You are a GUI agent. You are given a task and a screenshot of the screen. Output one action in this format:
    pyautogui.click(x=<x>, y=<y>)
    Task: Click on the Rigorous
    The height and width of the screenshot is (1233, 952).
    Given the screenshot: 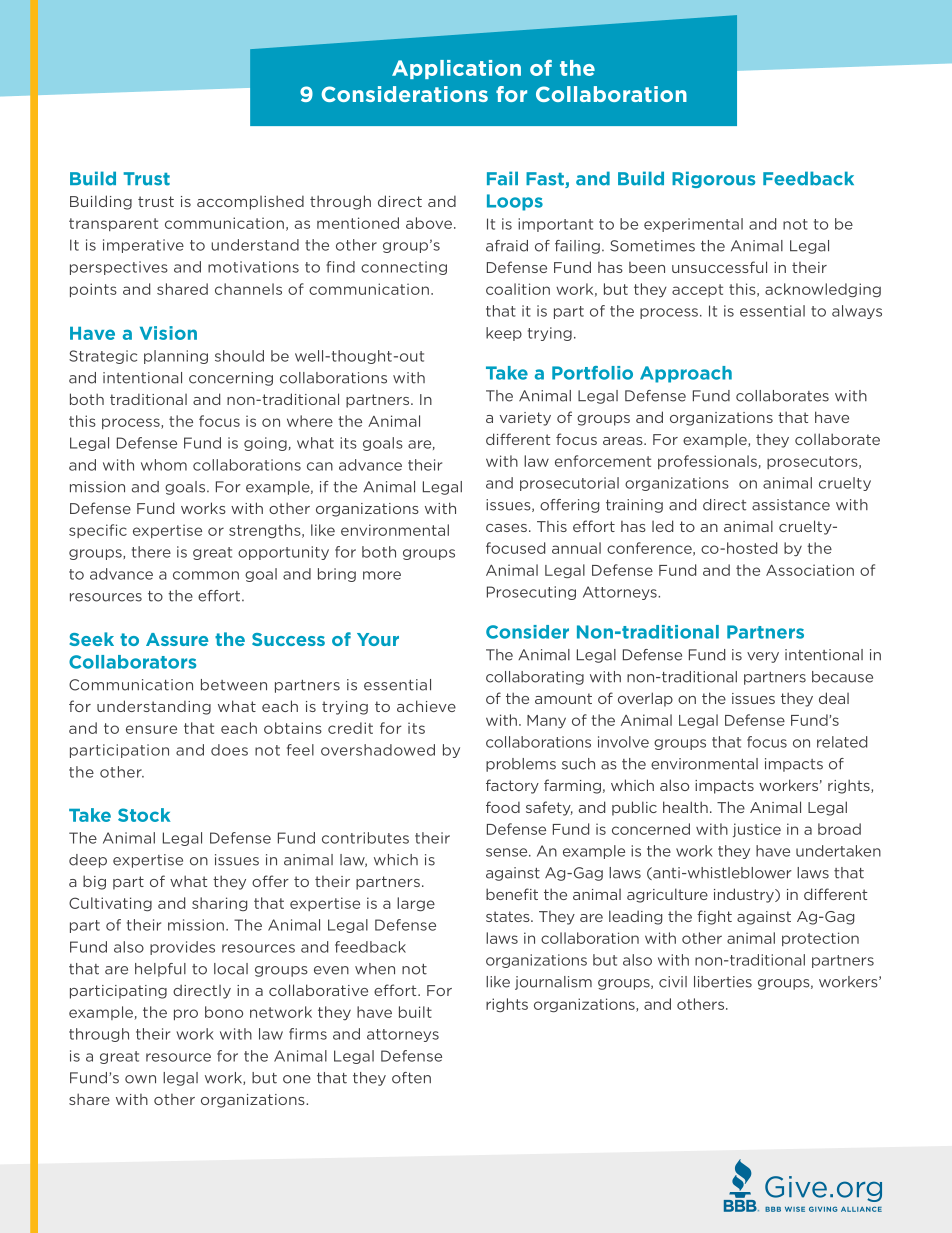 What is the action you would take?
    pyautogui.click(x=713, y=179)
